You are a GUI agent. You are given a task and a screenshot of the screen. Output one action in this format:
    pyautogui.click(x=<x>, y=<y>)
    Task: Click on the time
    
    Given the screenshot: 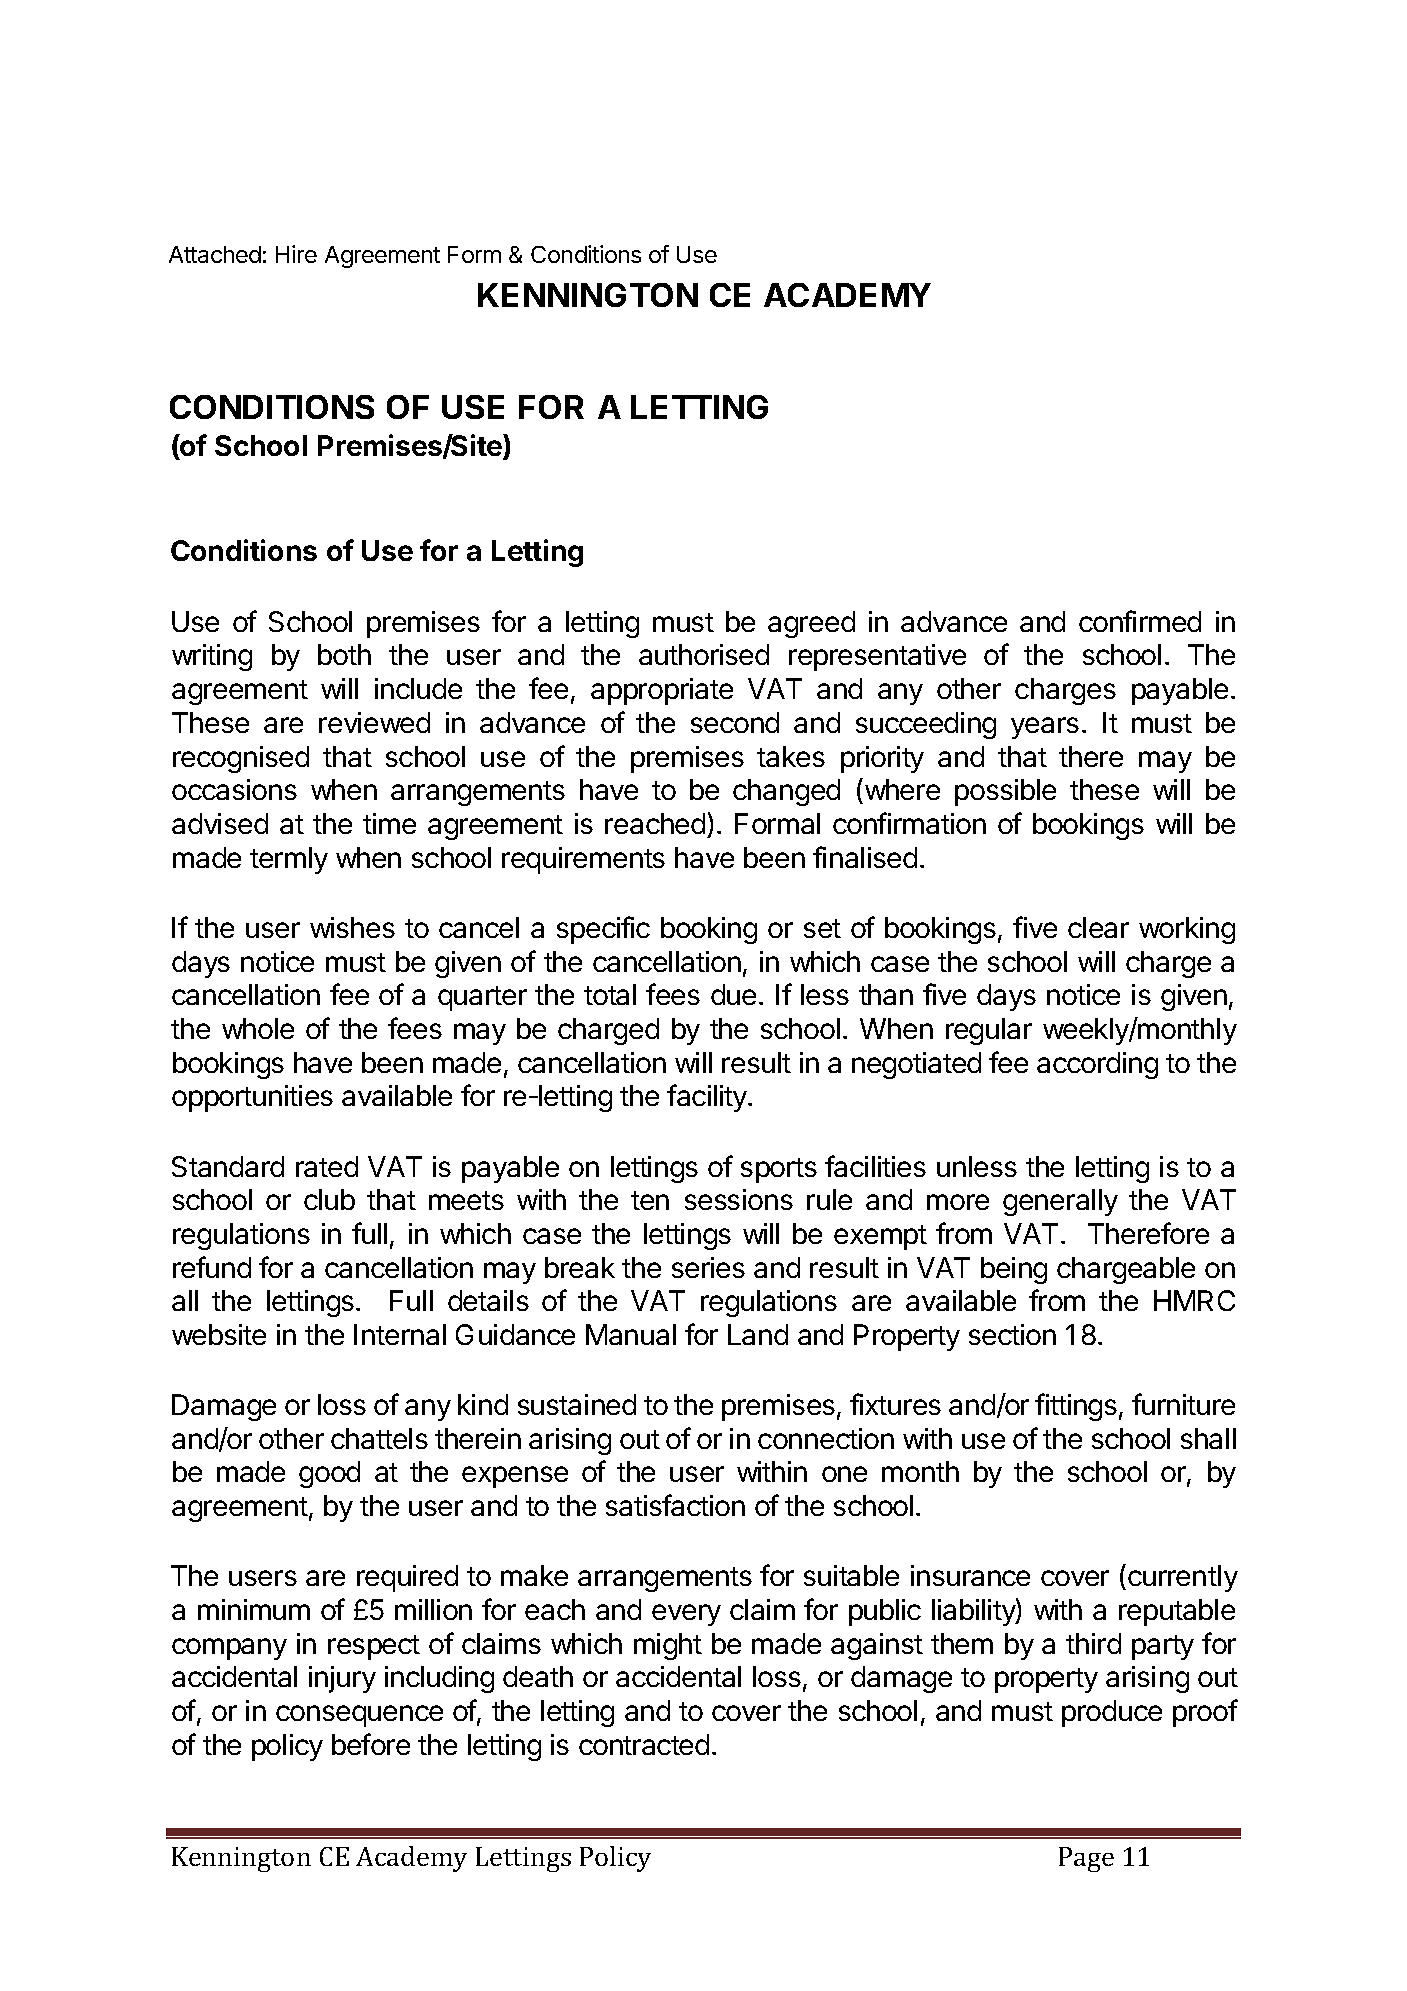 What is the action you would take?
    pyautogui.click(x=389, y=823)
